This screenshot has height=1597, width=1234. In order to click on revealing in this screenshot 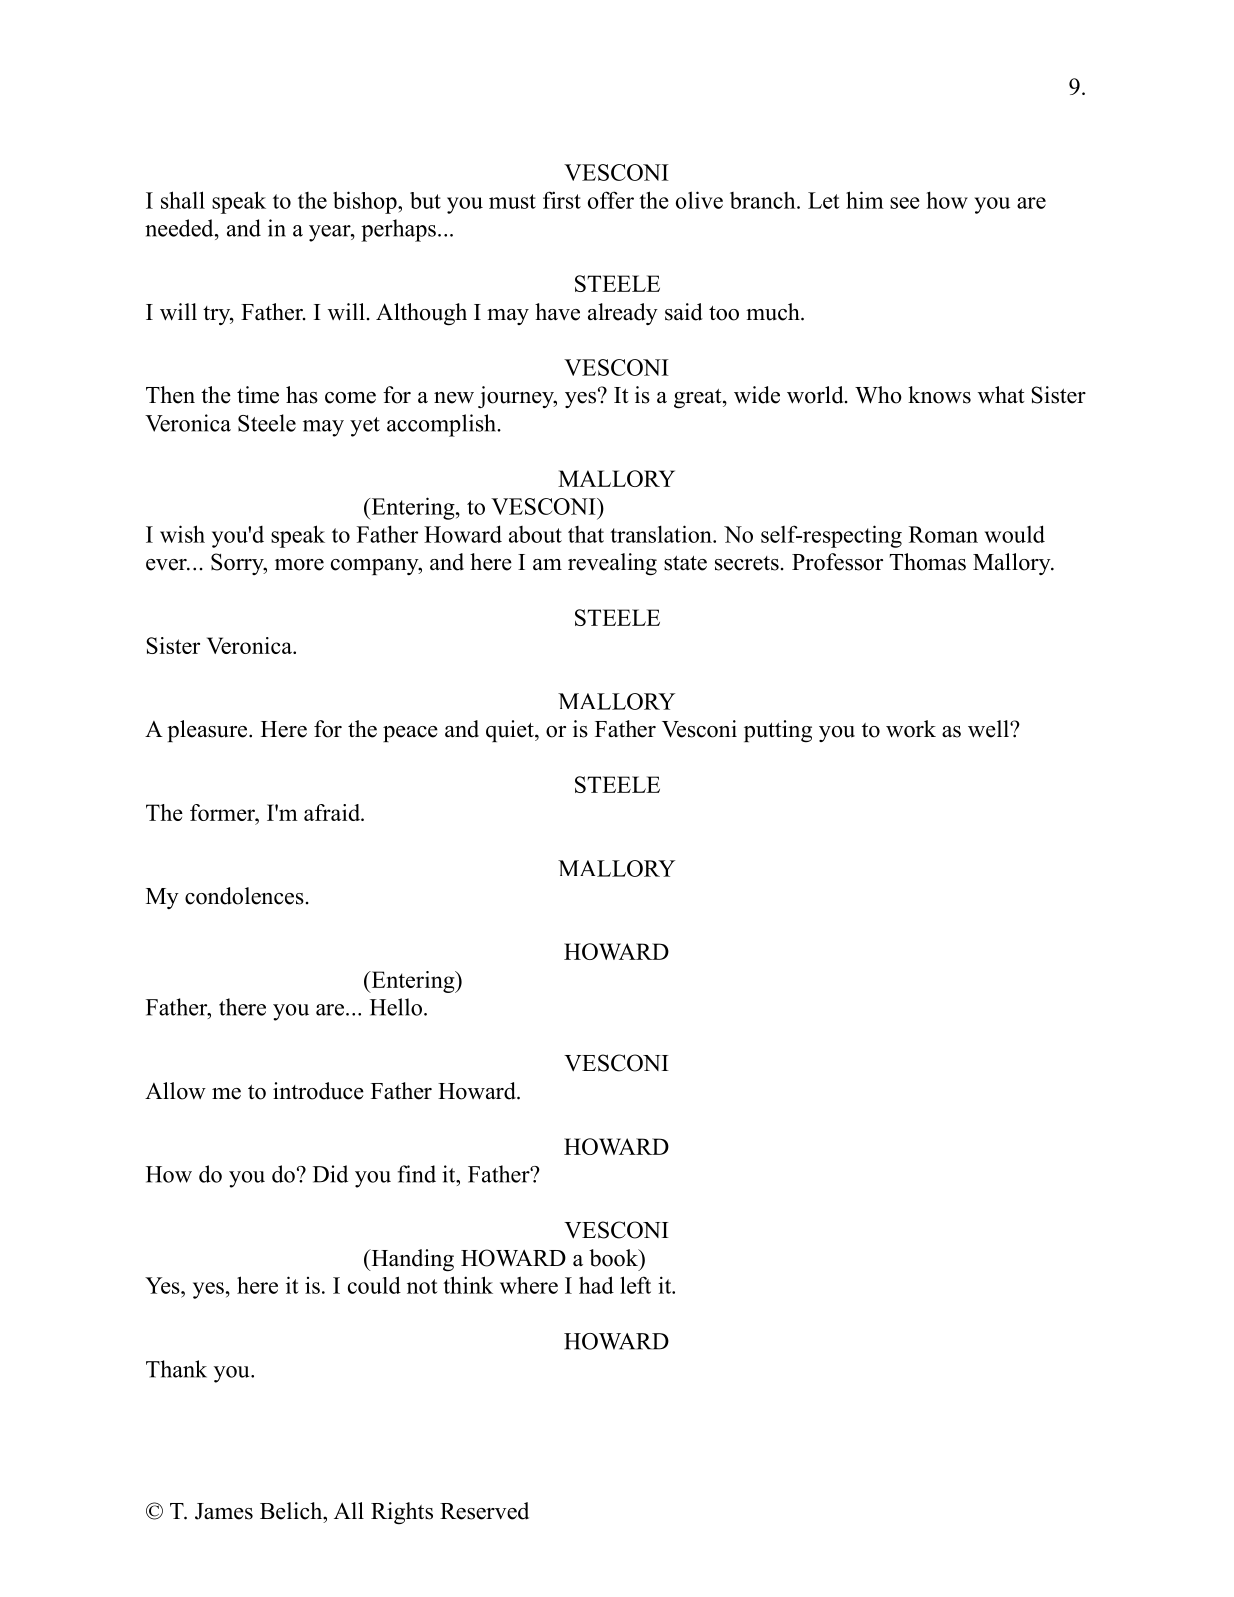, I will do `click(612, 564)`.
